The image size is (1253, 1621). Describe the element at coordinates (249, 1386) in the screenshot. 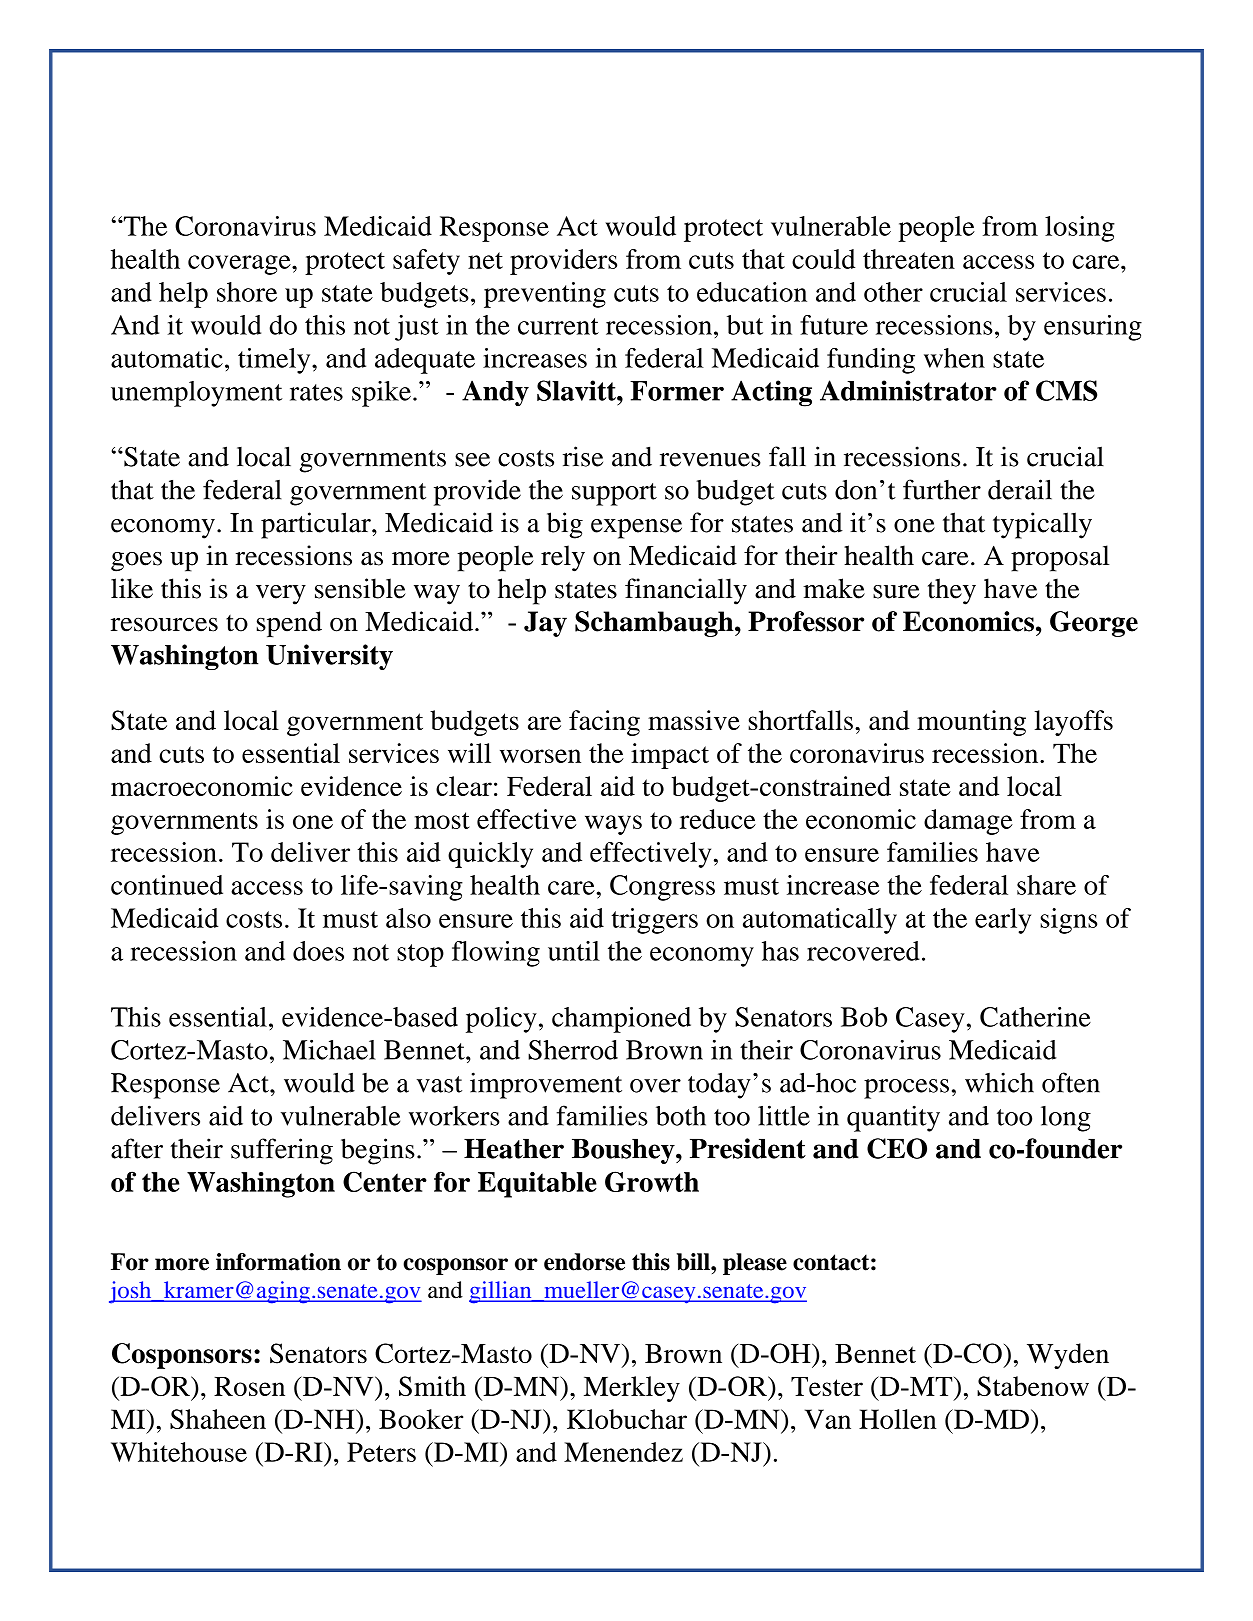

I see `Rosen` at that location.
